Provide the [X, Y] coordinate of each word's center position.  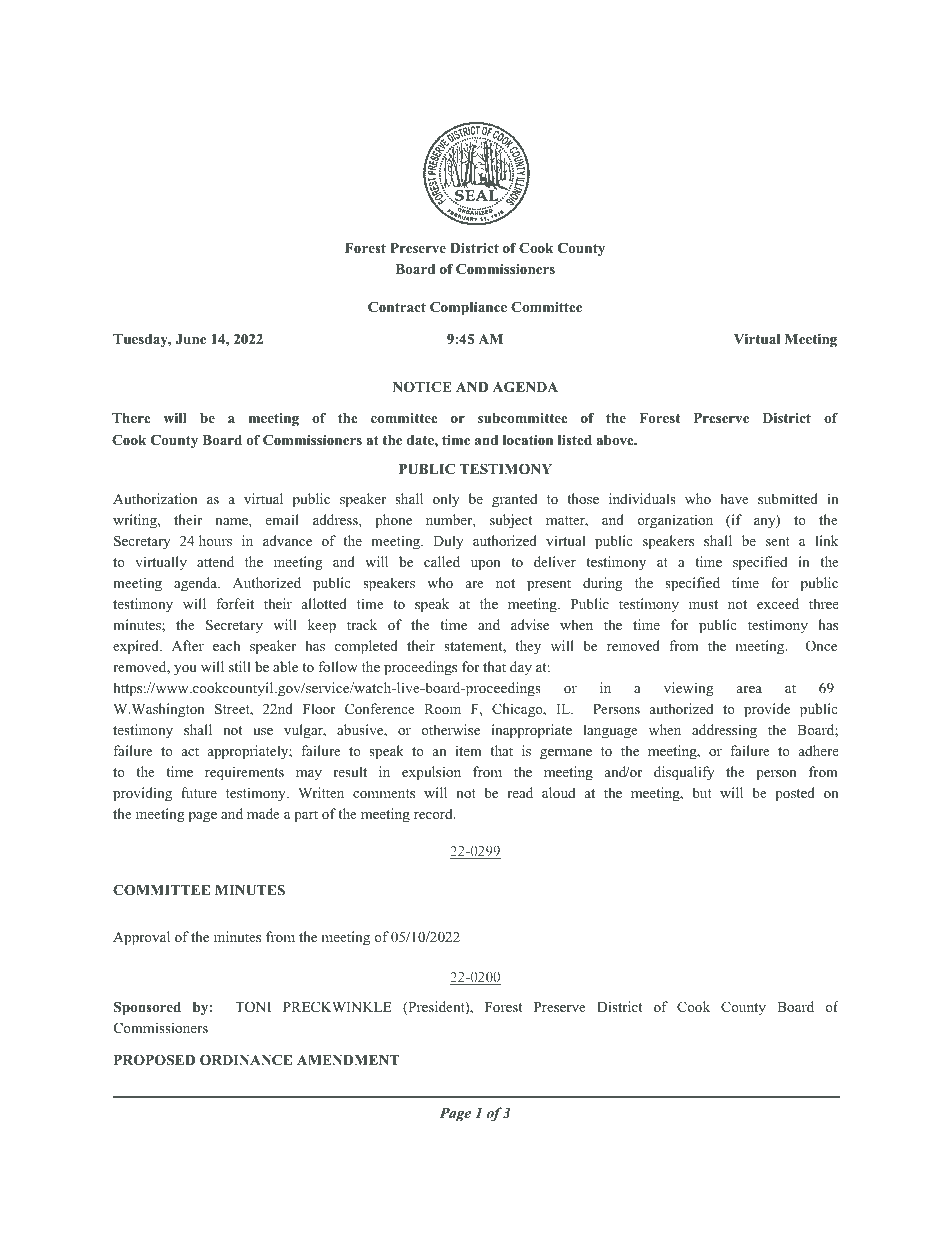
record [434, 813]
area [749, 689]
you [185, 670]
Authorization [155, 498]
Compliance [468, 308]
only [446, 500]
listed [575, 440]
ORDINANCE [246, 1060]
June [190, 339]
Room [442, 709]
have [734, 498]
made [263, 813]
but [702, 792]
